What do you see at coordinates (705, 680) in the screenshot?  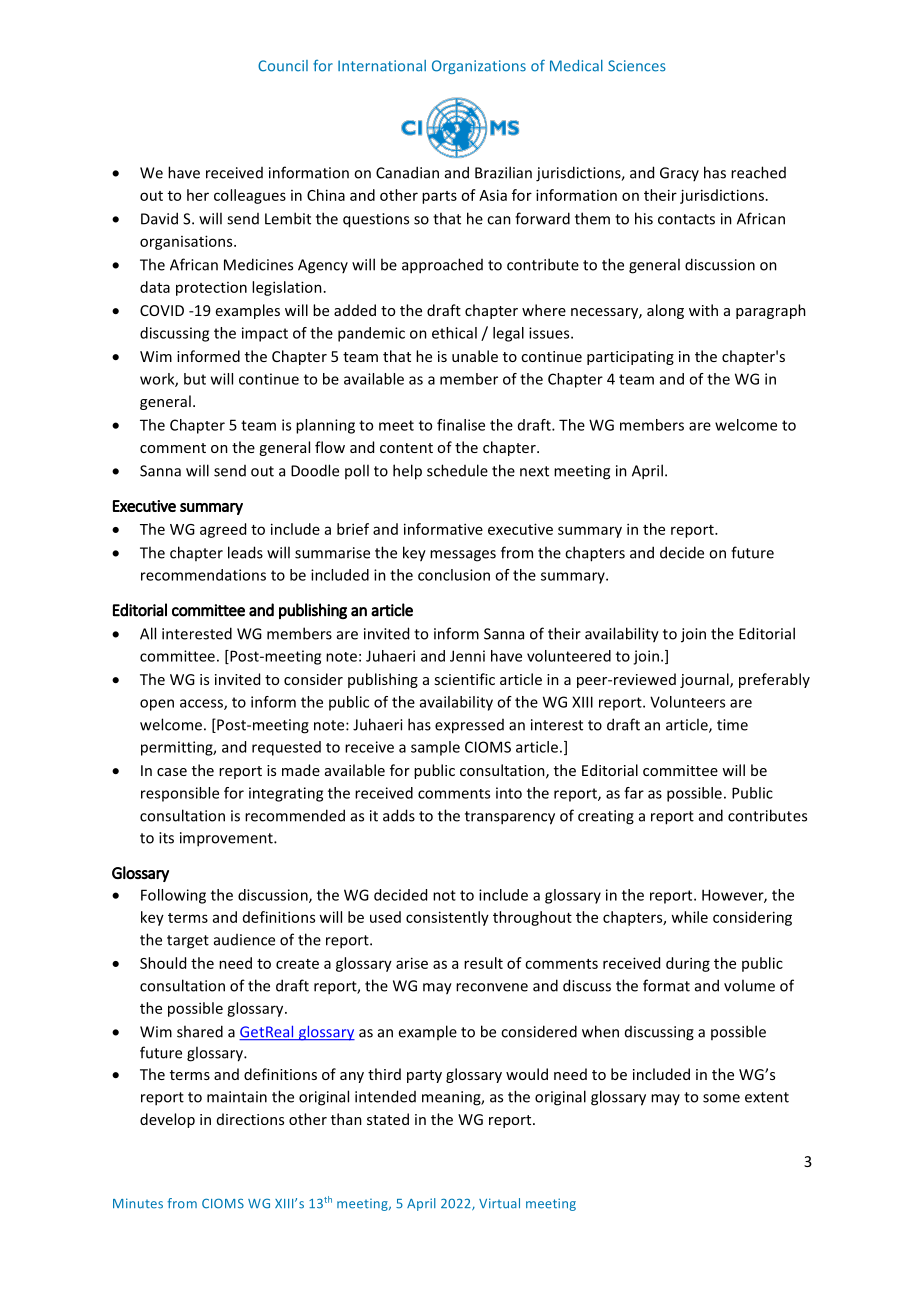 I see `journal` at bounding box center [705, 680].
